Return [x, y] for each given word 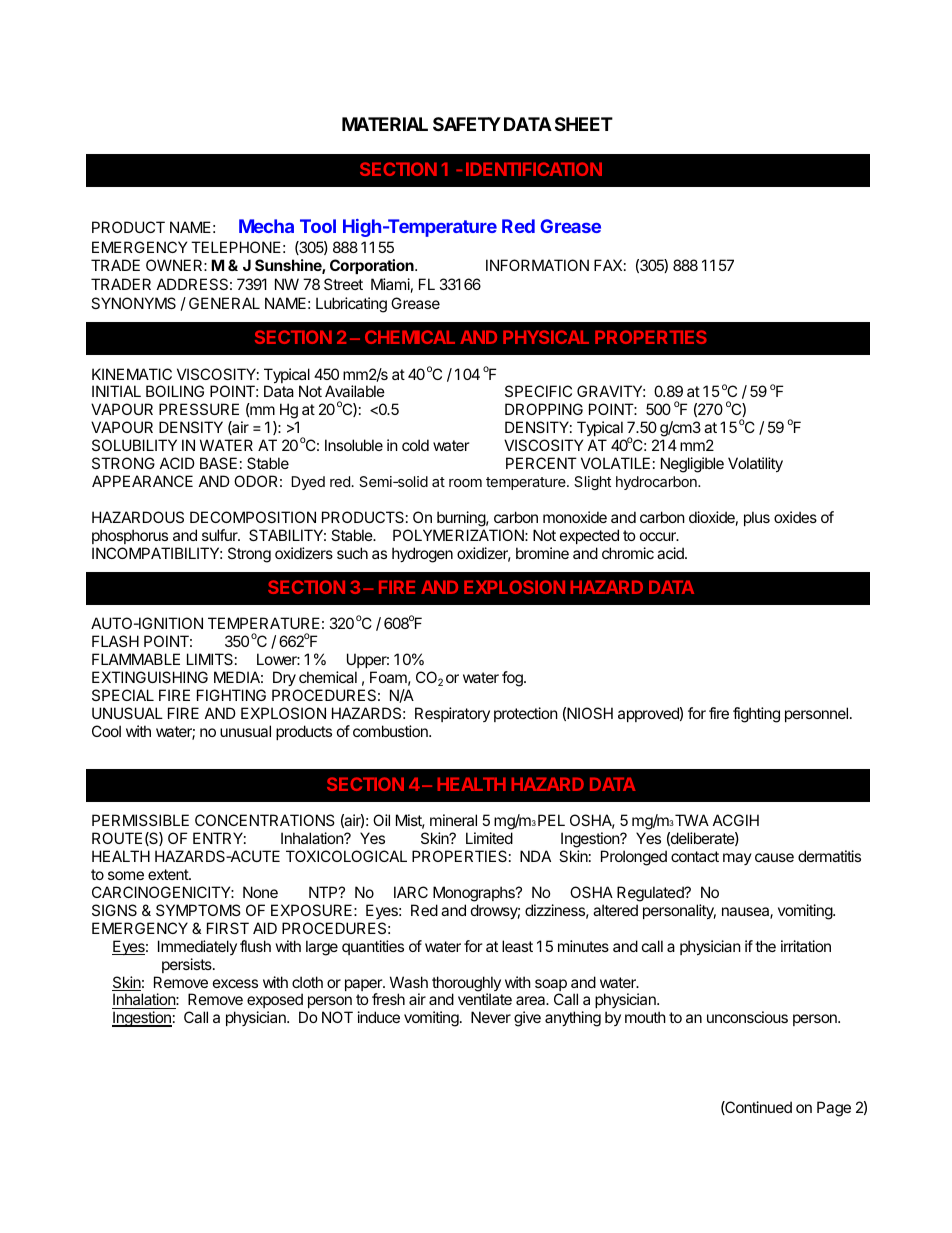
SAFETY [467, 124]
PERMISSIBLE [140, 820]
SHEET [584, 124]
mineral [453, 820]
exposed [275, 1002]
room [465, 483]
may [737, 859]
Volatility [755, 464]
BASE [218, 463]
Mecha [266, 226]
